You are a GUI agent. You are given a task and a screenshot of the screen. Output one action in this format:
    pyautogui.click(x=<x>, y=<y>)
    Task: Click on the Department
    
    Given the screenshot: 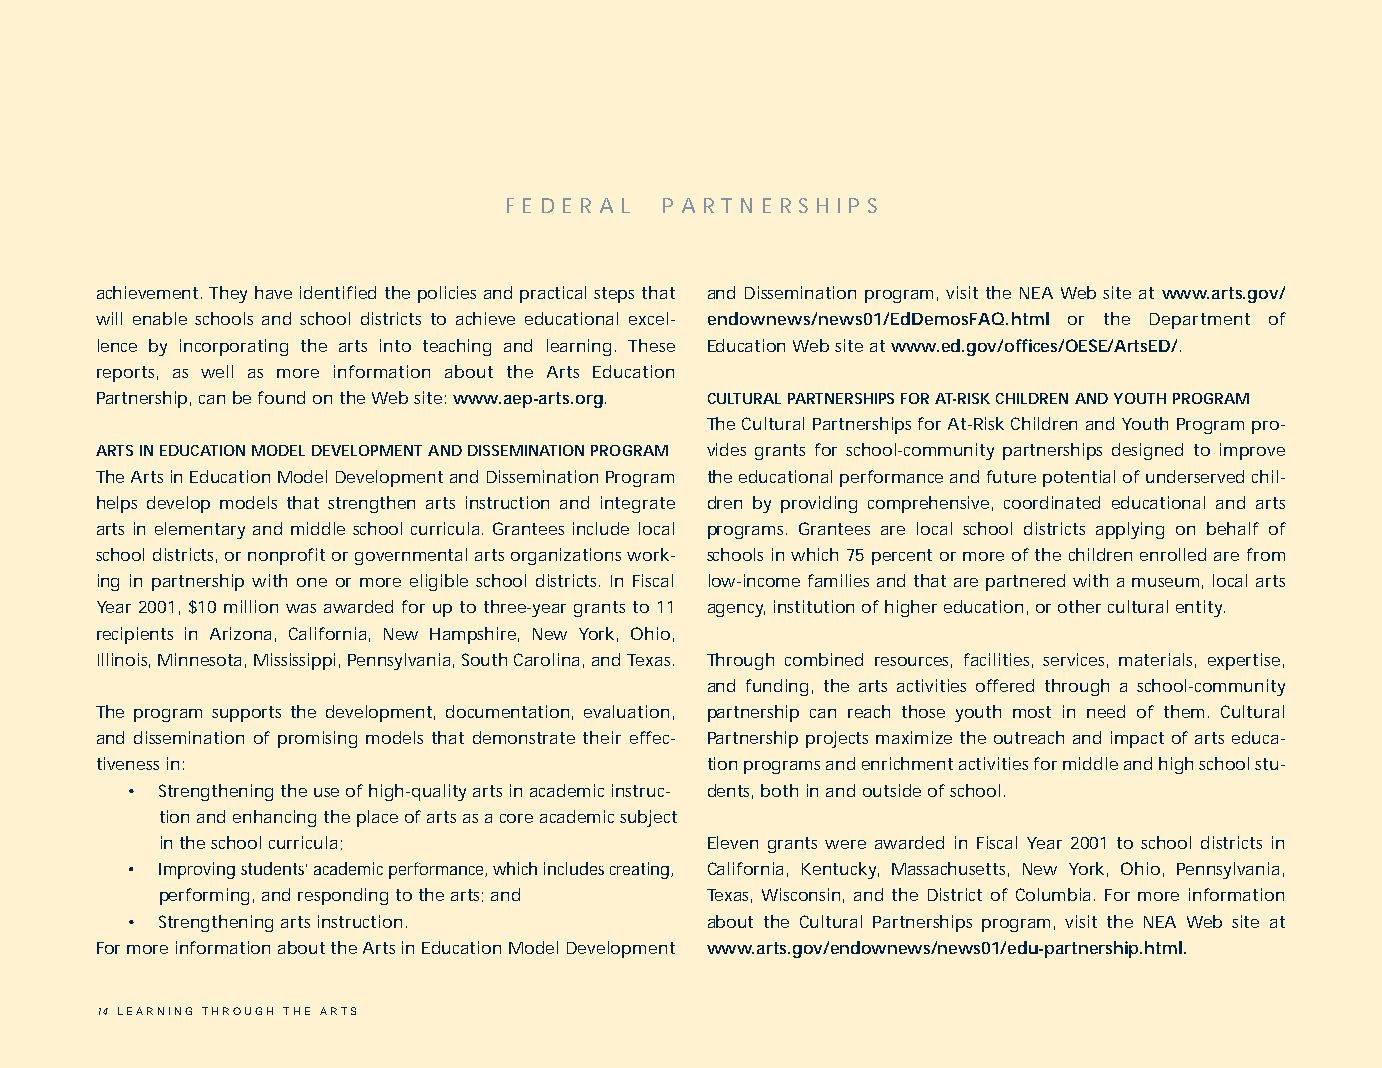 What is the action you would take?
    pyautogui.click(x=1200, y=321)
